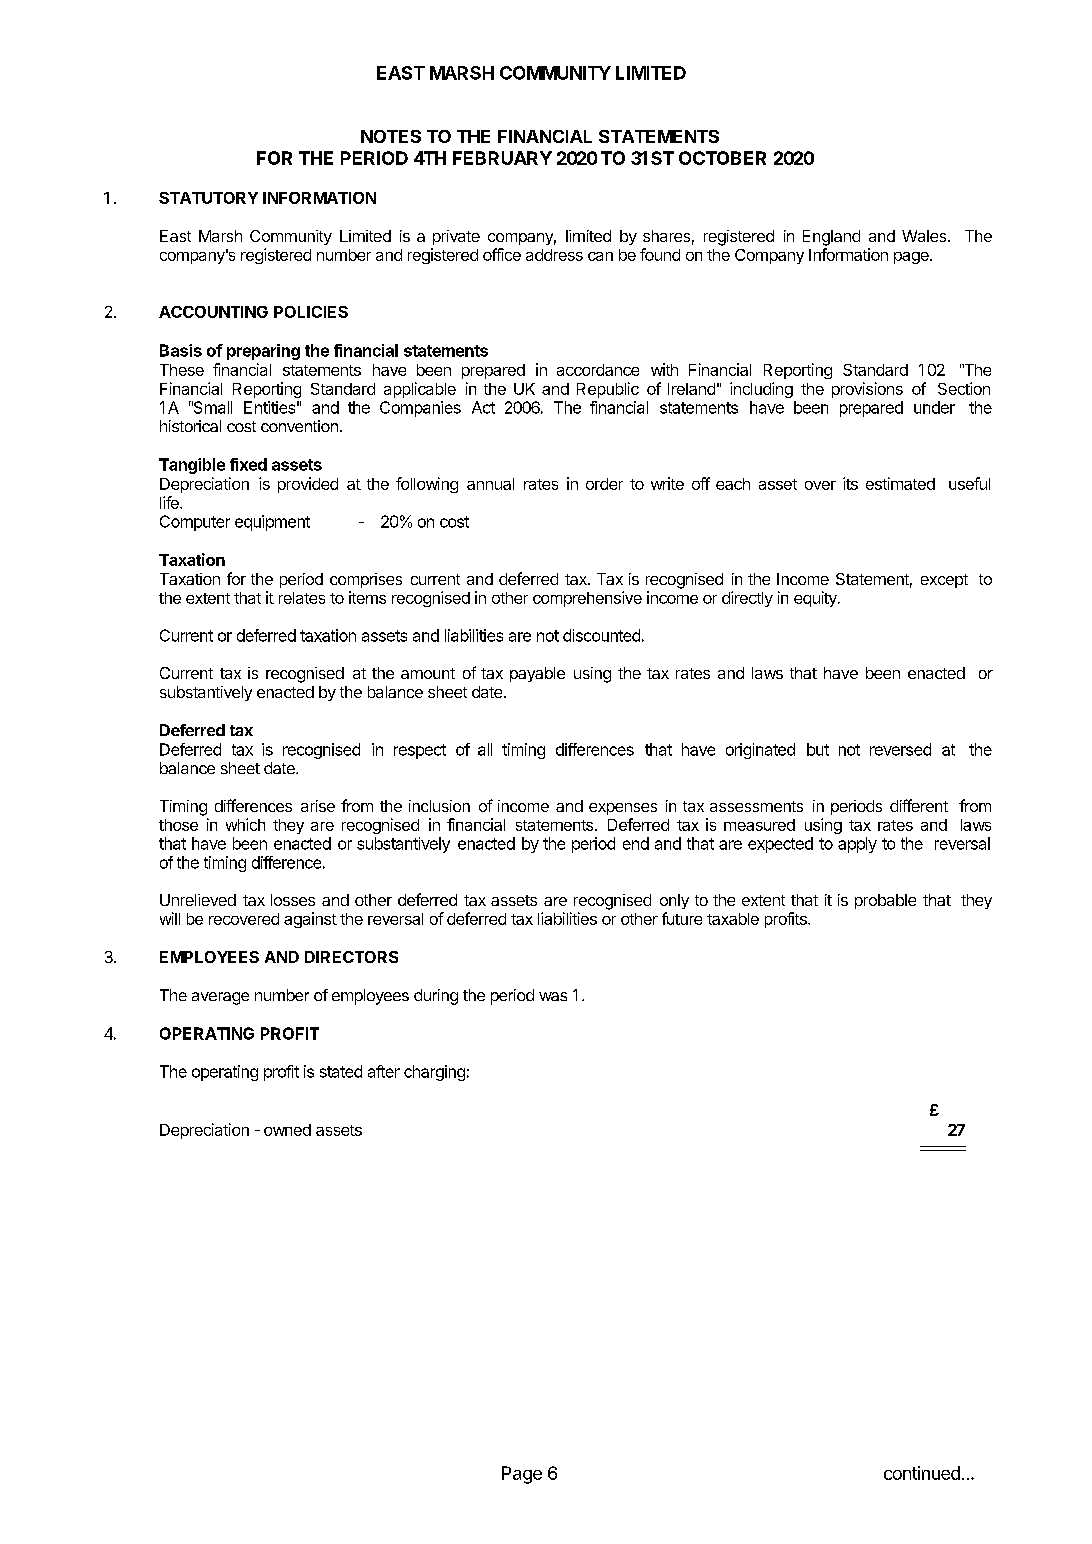  What do you see at coordinates (553, 996) in the screenshot?
I see `was` at bounding box center [553, 996].
